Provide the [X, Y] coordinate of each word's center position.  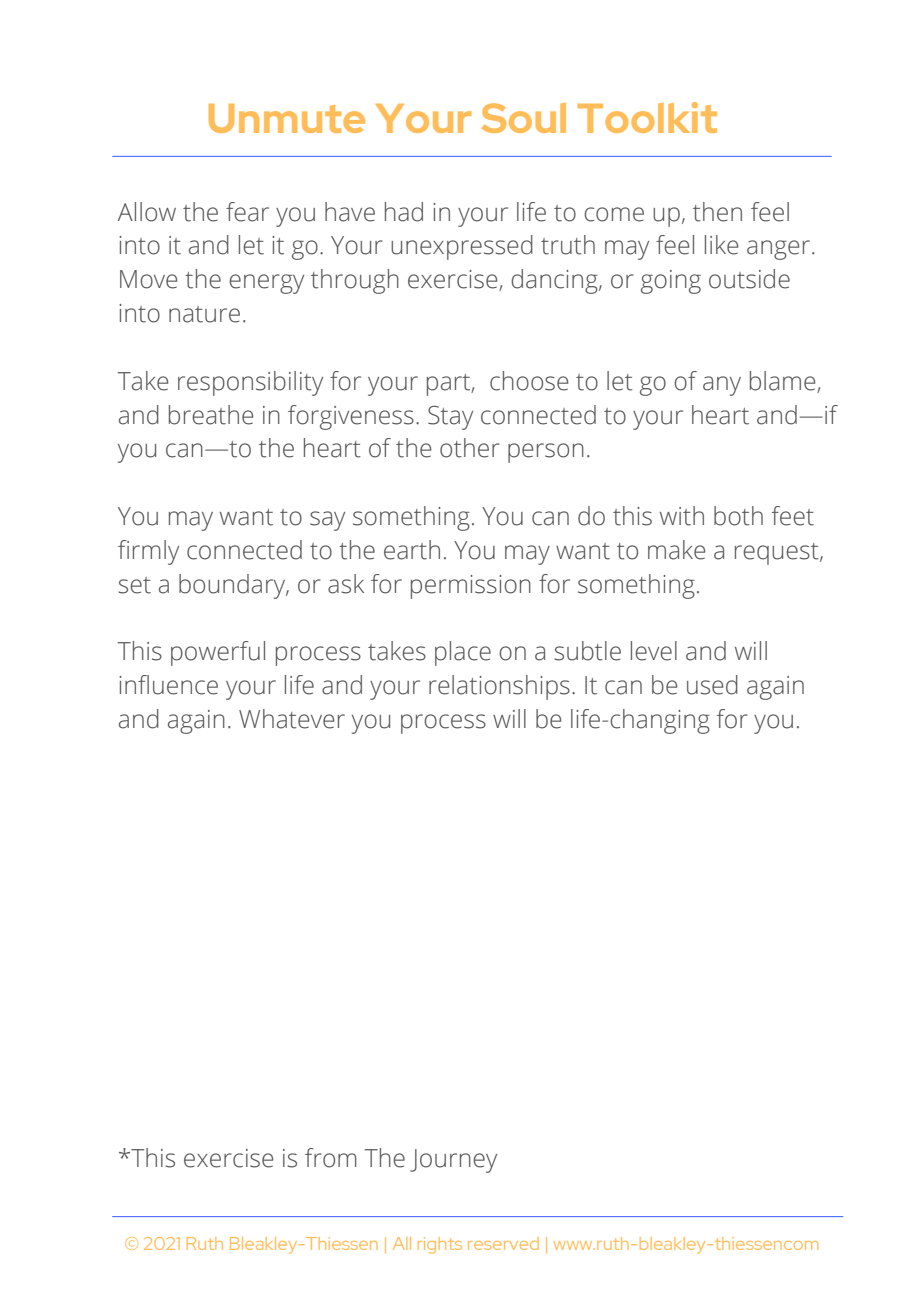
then [717, 212]
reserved [503, 1243]
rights [440, 1245]
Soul [524, 118]
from [331, 1158]
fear [247, 212]
